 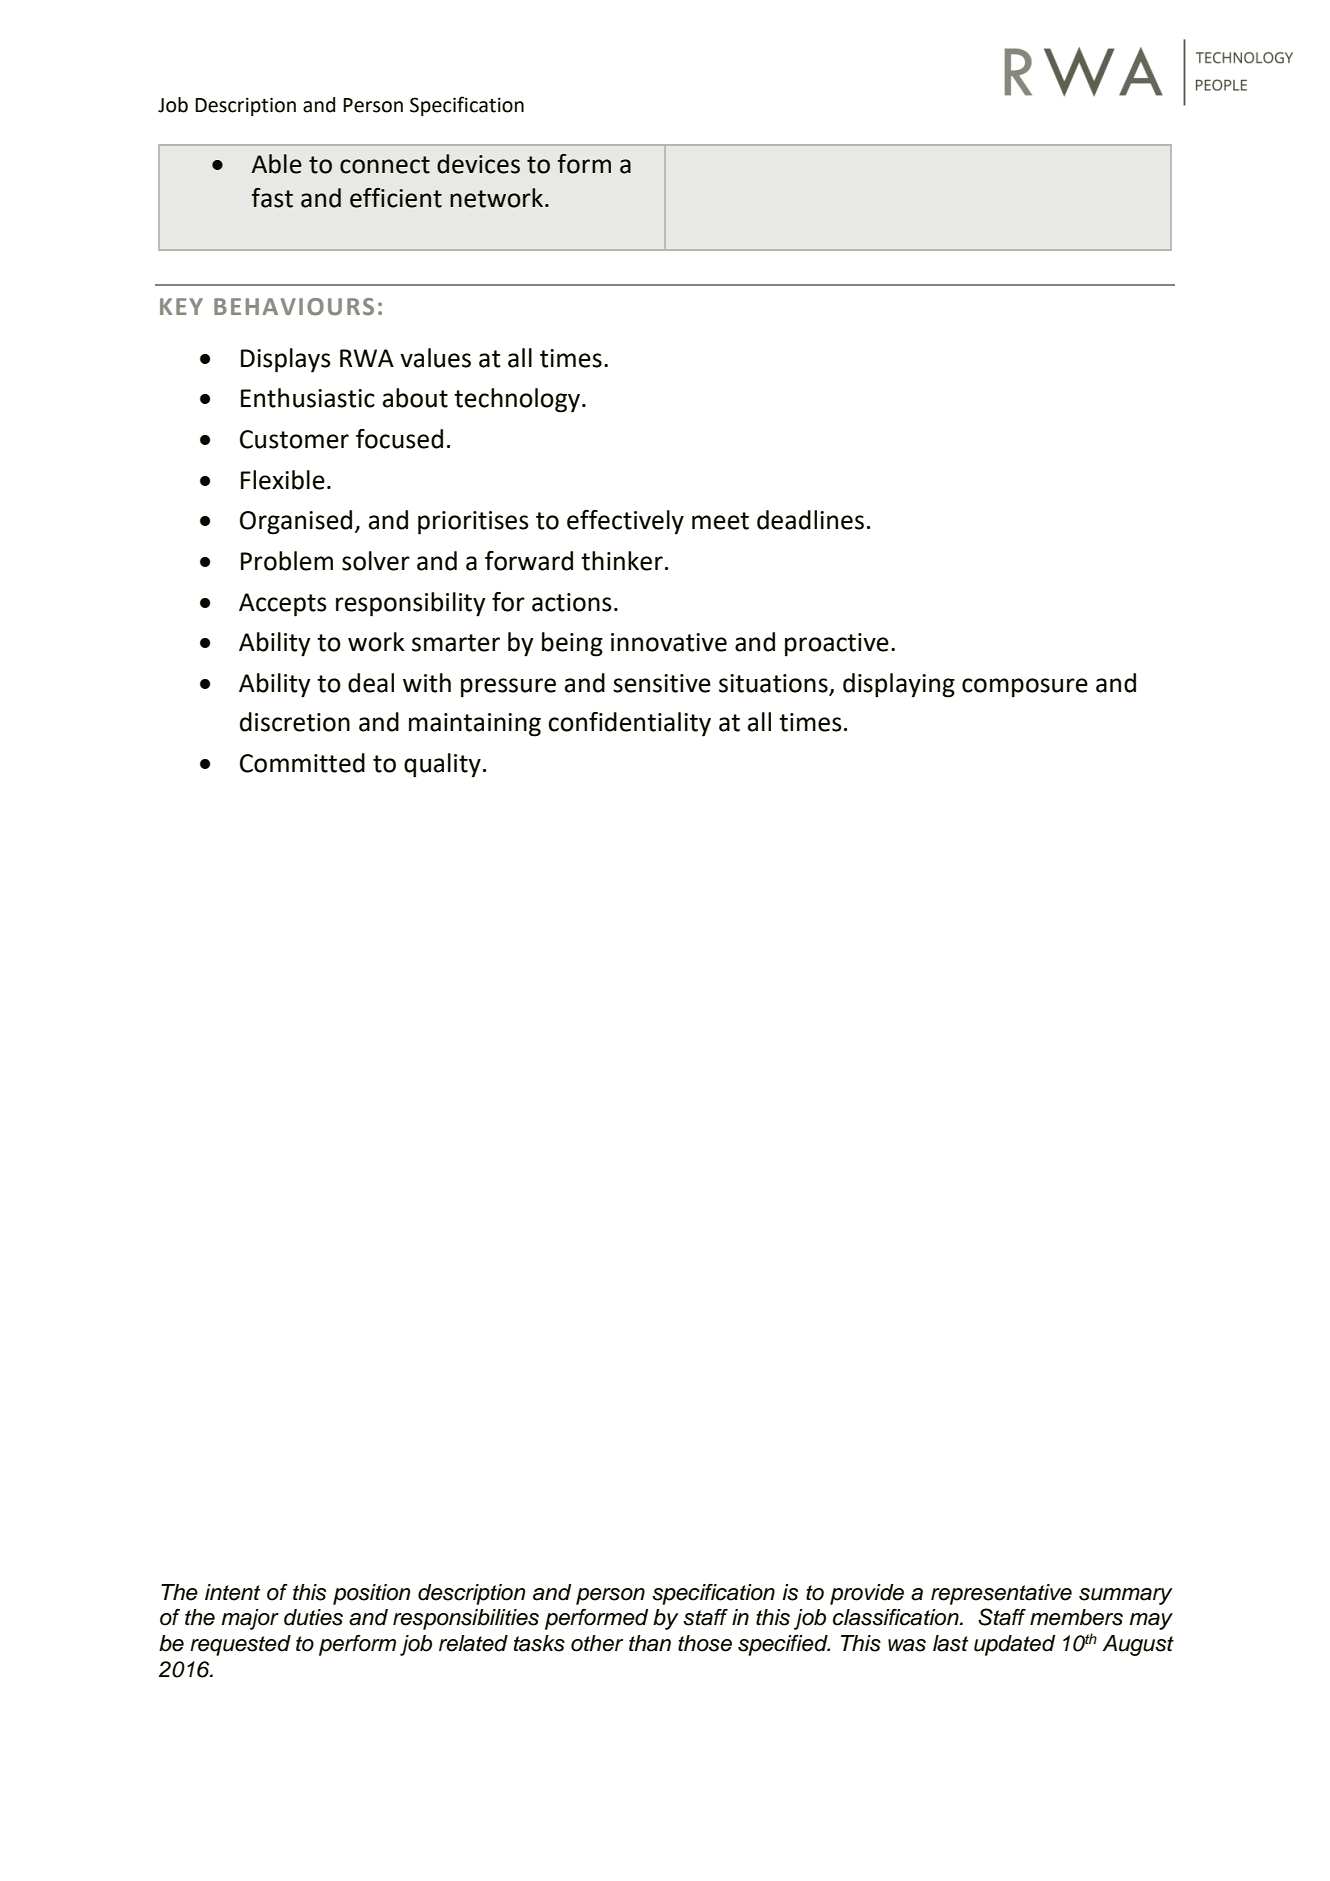 I want to click on duties, so click(x=313, y=1617).
